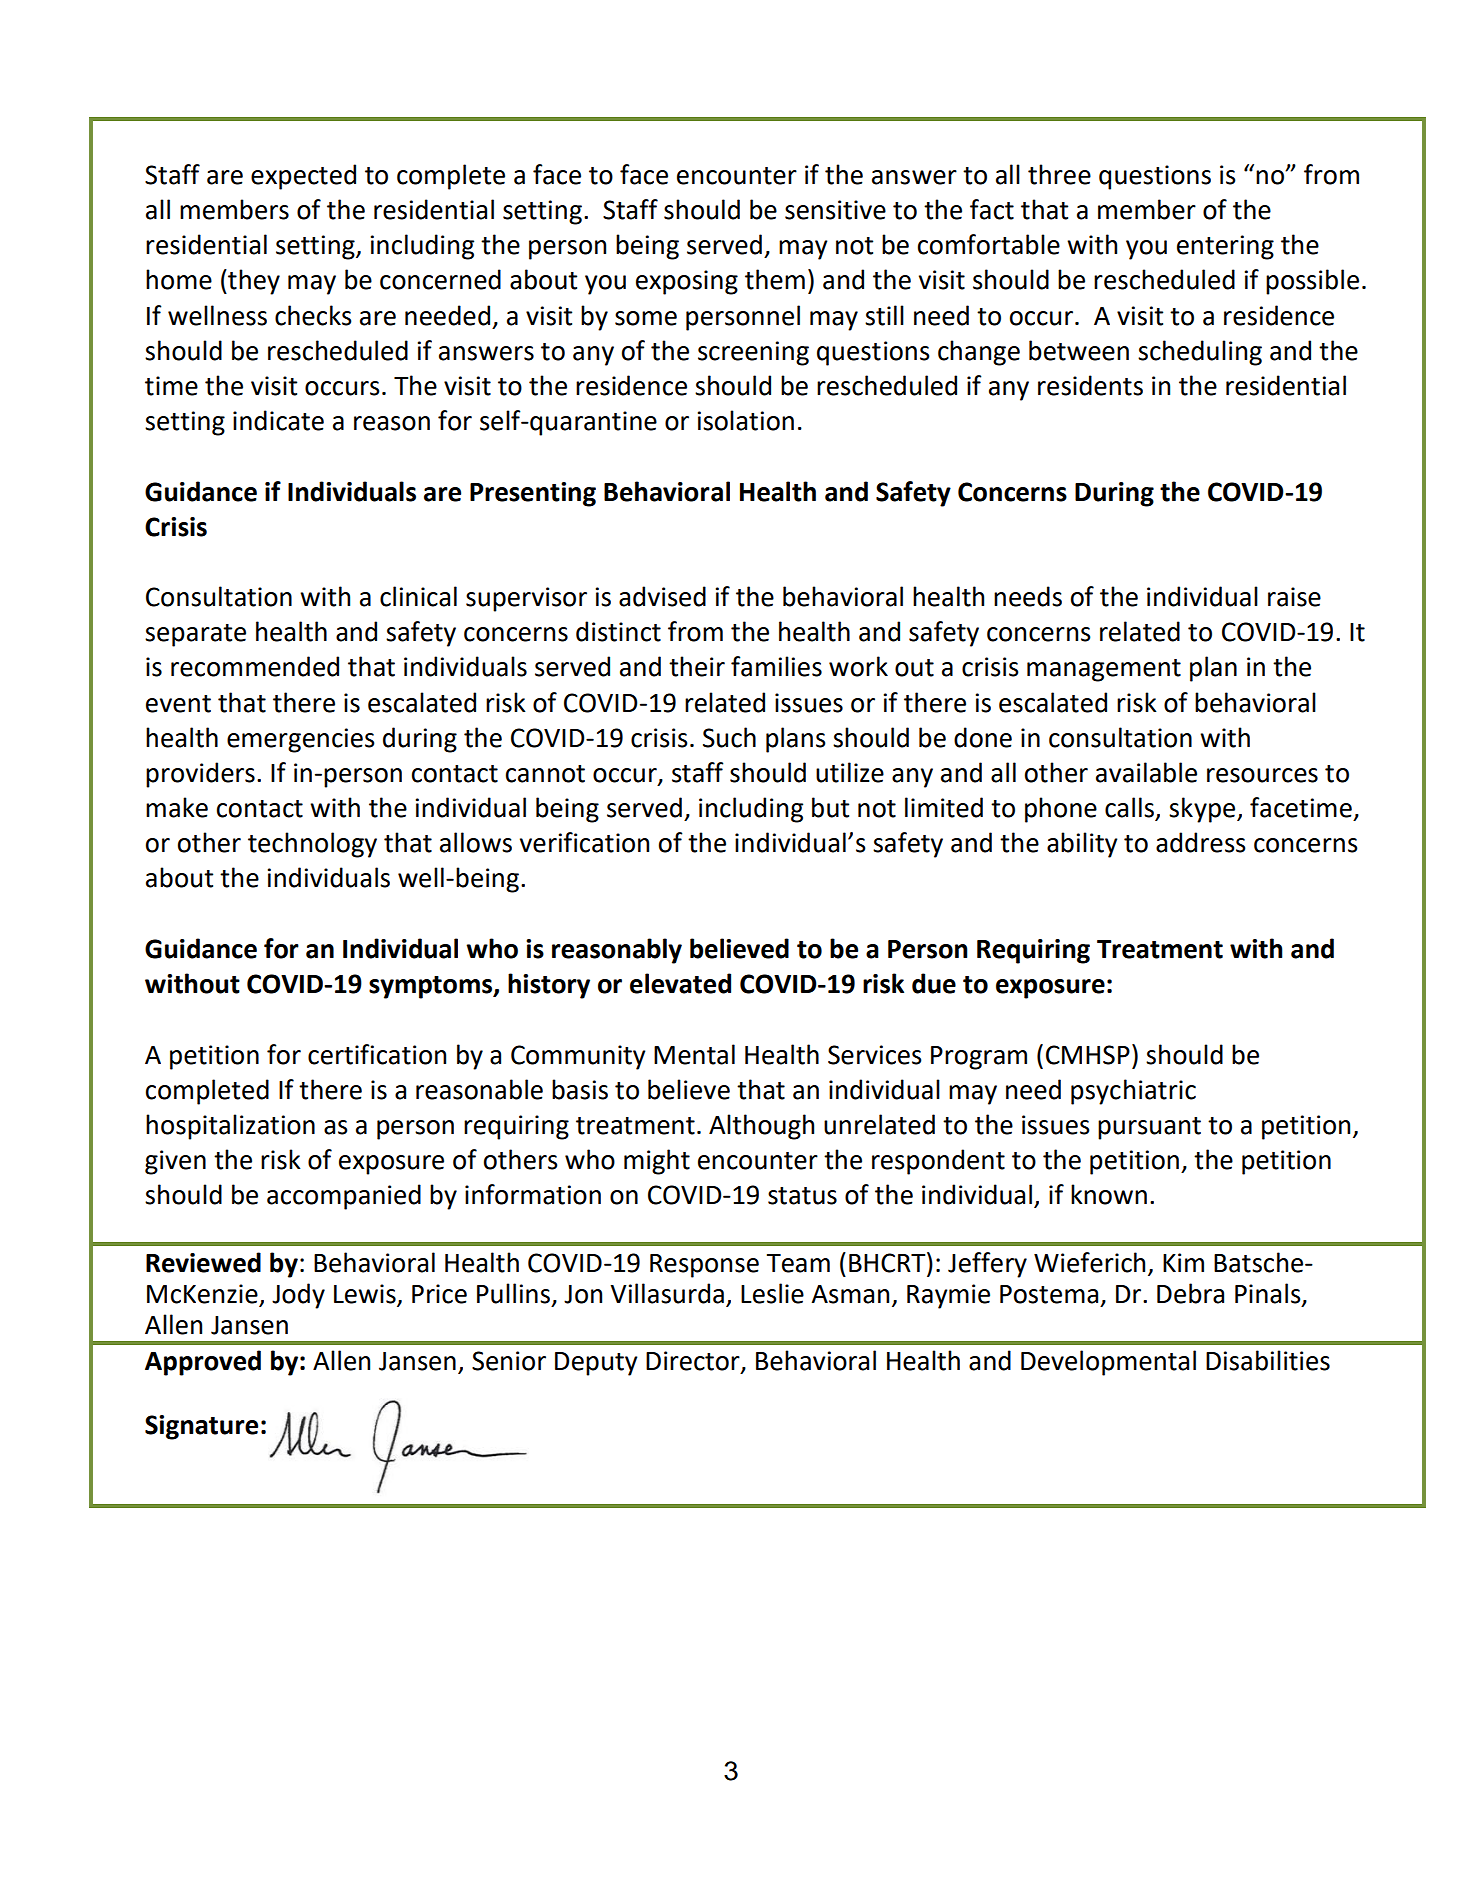  Describe the element at coordinates (830, 807) in the page. I see `but` at that location.
